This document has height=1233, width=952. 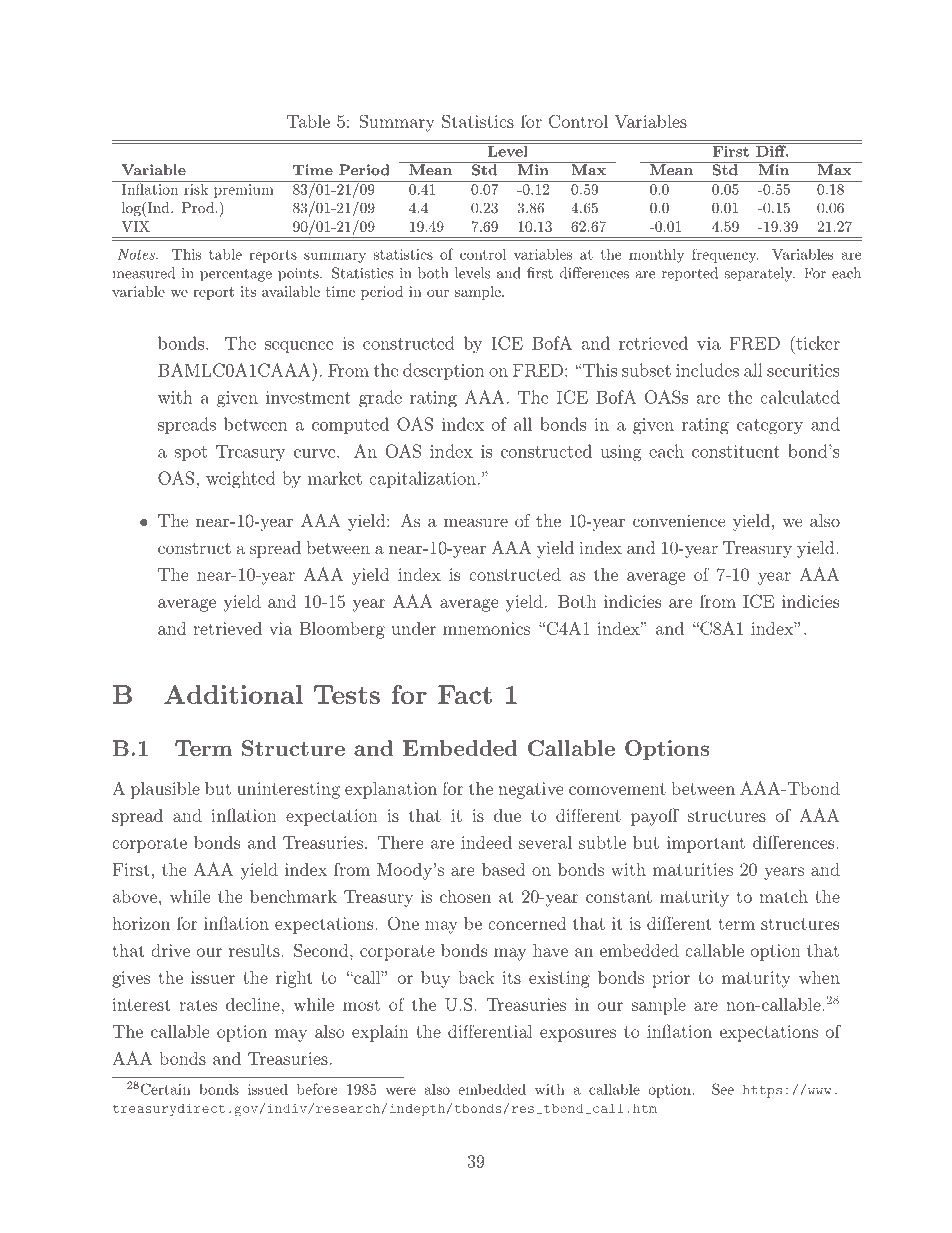 I want to click on were, so click(x=401, y=1091).
